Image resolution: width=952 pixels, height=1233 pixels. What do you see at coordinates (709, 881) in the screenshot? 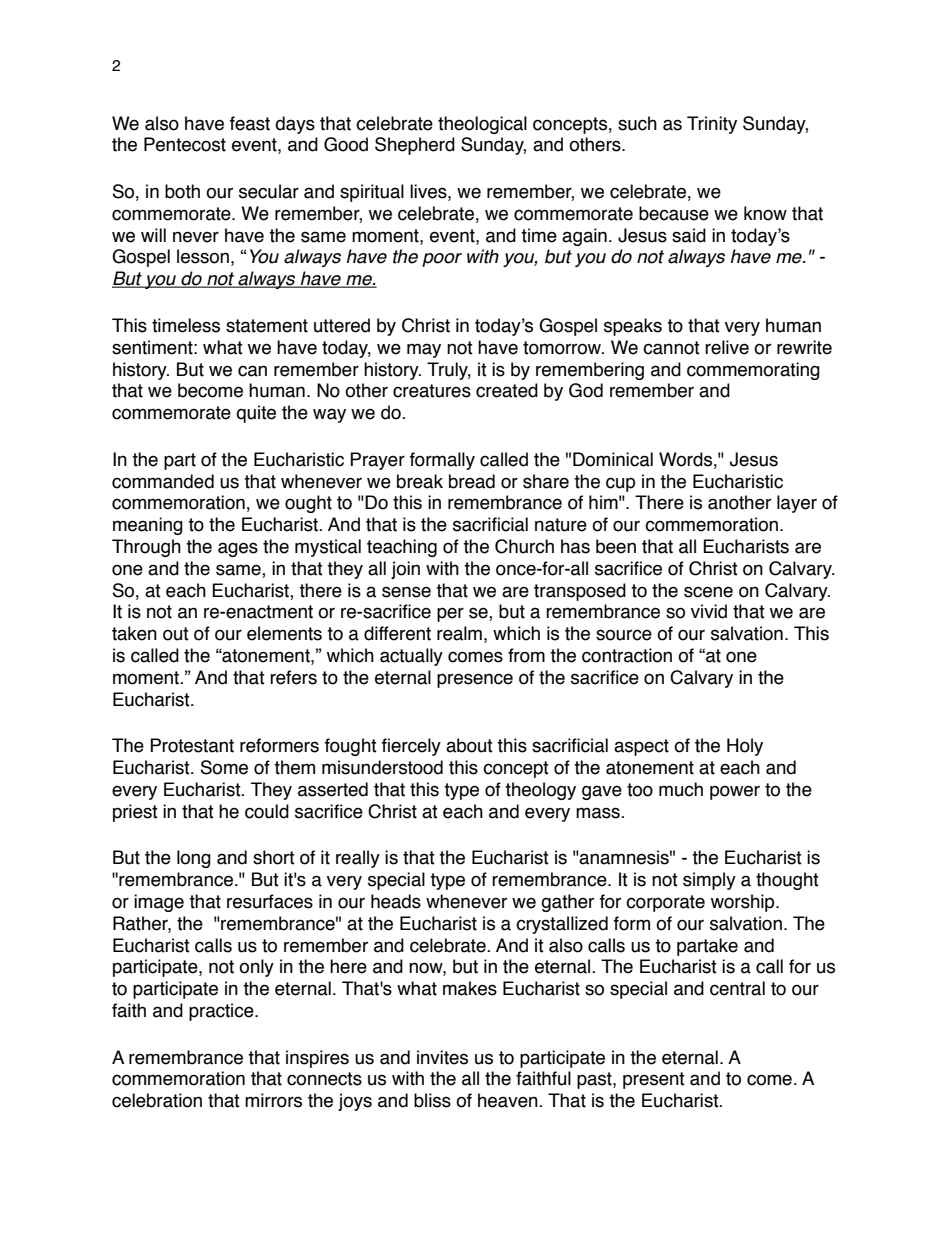
I see `simply` at bounding box center [709, 881].
